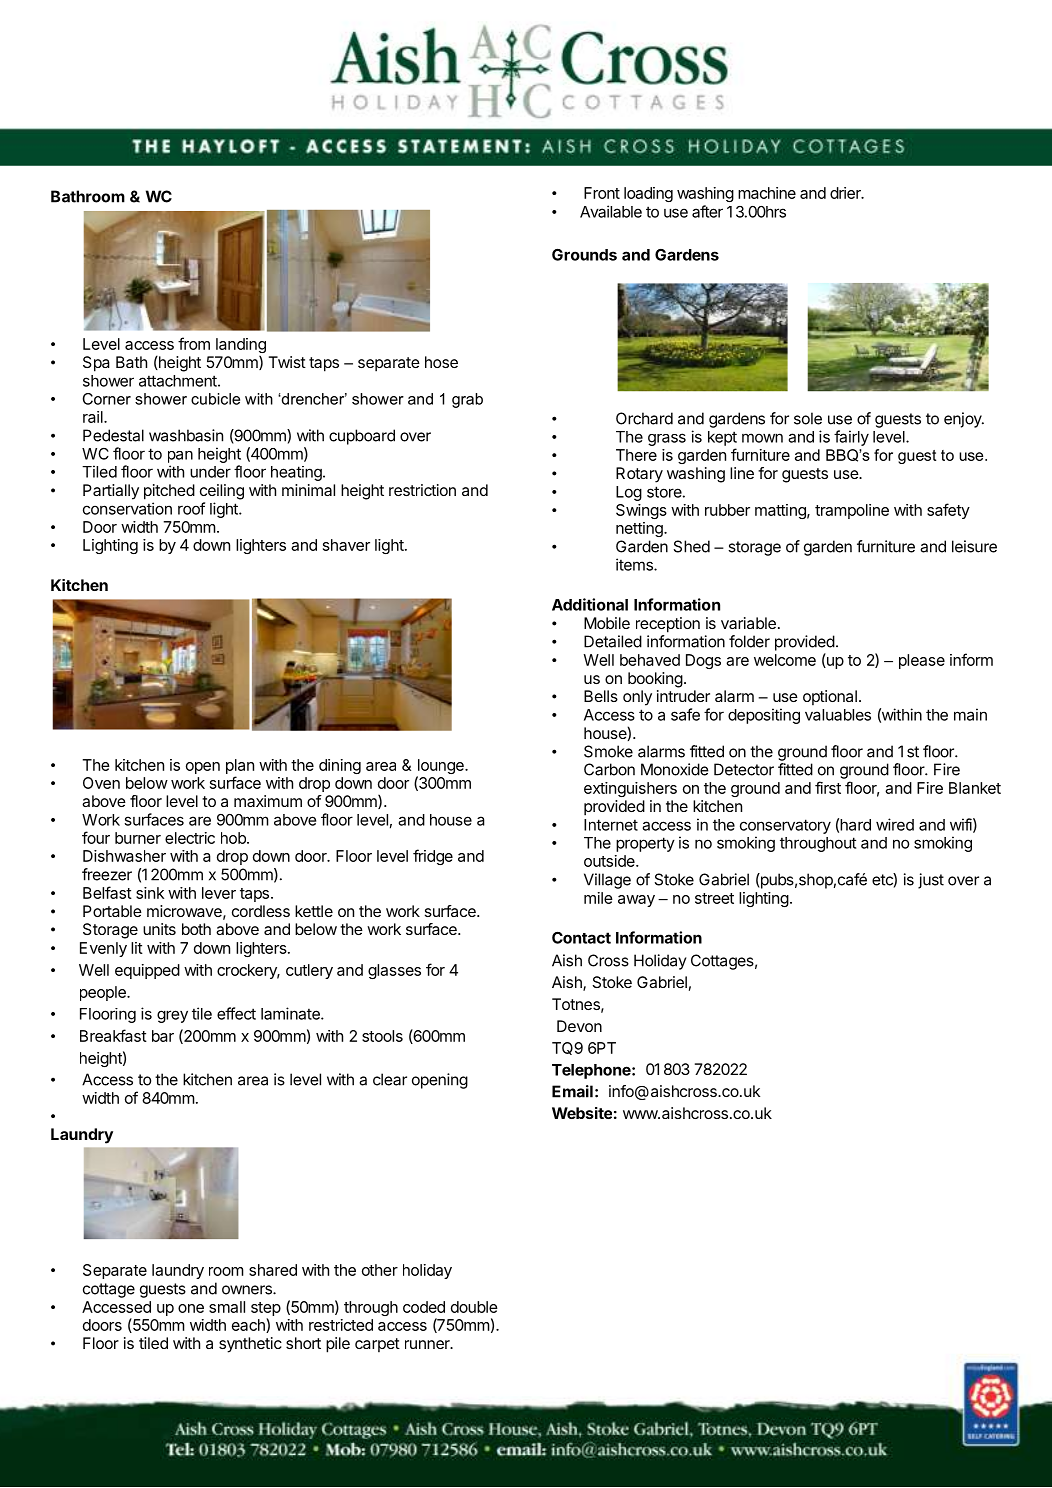  Describe the element at coordinates (828, 787) in the document. I see `first` at that location.
